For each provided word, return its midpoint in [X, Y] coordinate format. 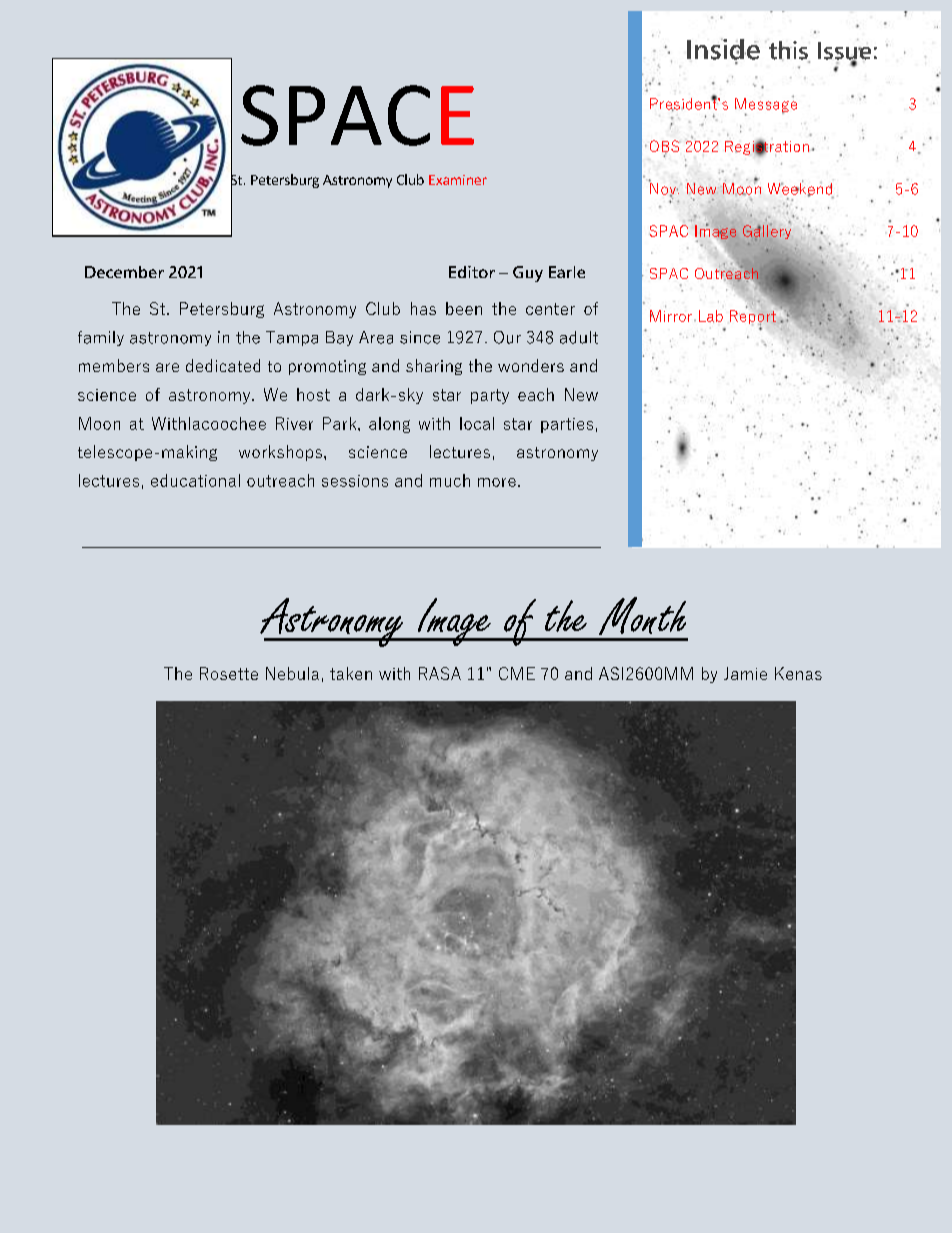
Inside [723, 49]
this [789, 51]
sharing [434, 367]
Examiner [458, 180]
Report [753, 317]
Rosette [229, 673]
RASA [440, 673]
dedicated [223, 365]
